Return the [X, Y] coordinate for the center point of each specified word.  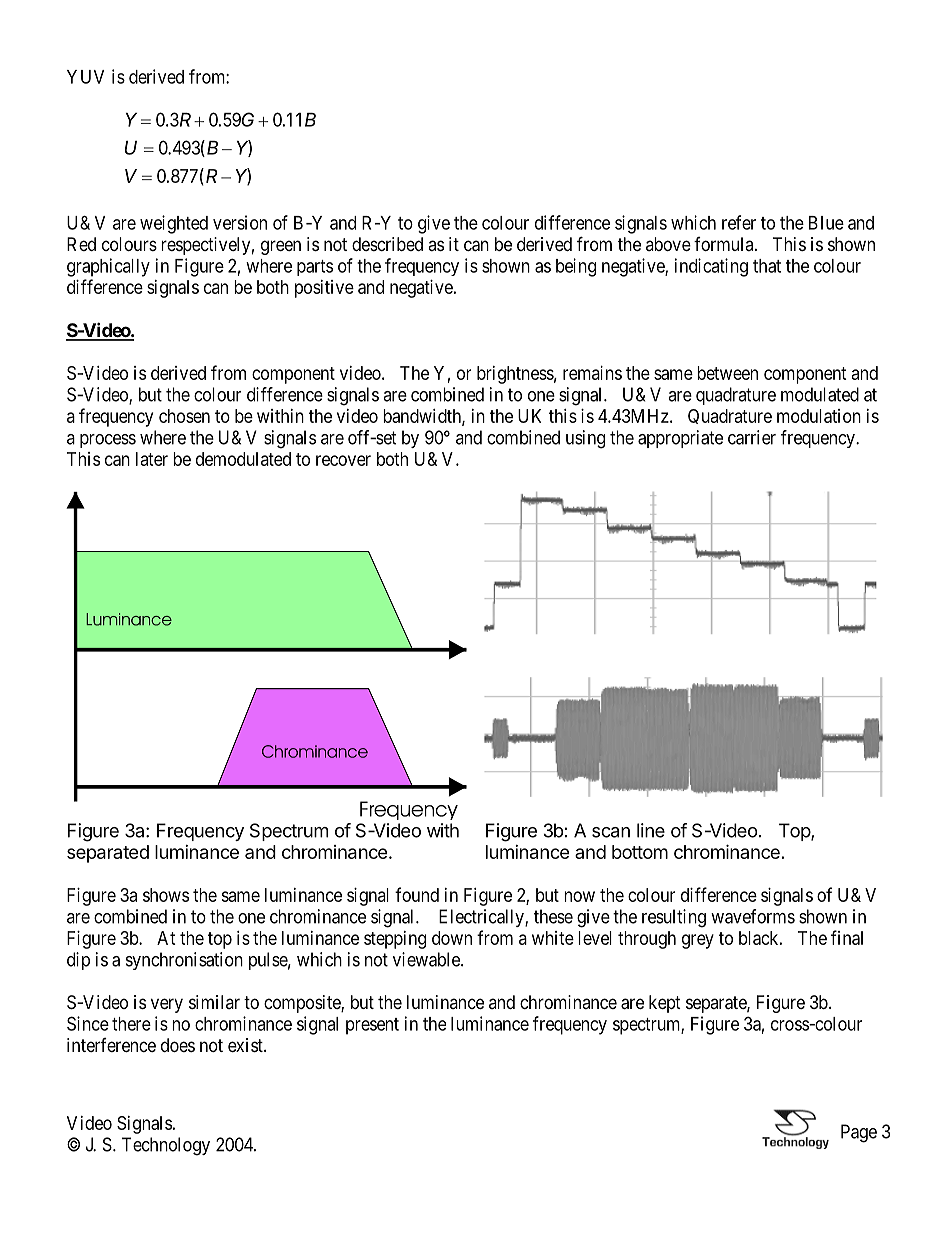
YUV [85, 77]
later [152, 459]
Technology [166, 1146]
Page [859, 1133]
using [585, 439]
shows [166, 895]
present [372, 1026]
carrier [752, 437]
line [651, 830]
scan [611, 832]
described [387, 244]
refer [739, 222]
